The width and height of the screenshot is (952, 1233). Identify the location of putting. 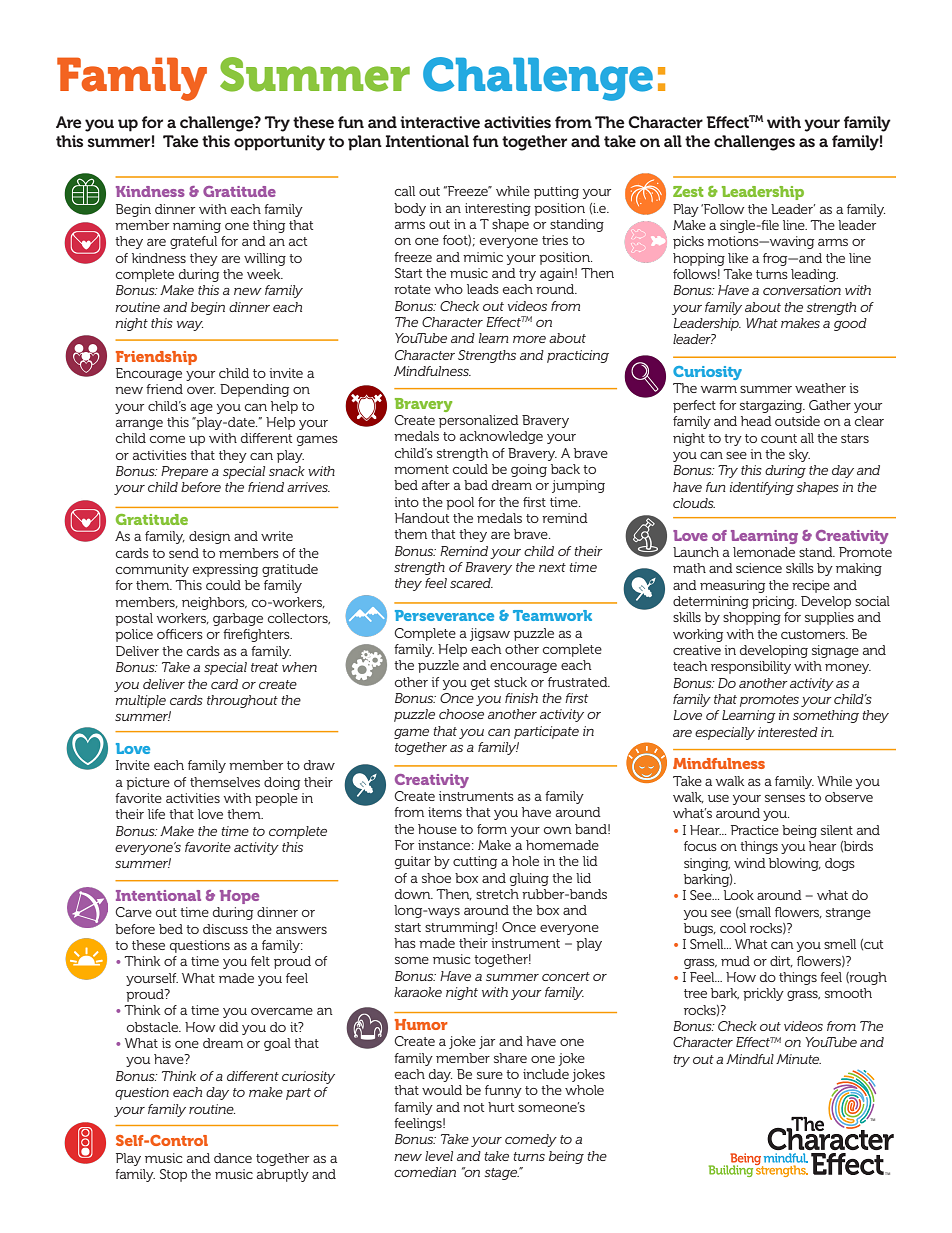
(556, 192).
